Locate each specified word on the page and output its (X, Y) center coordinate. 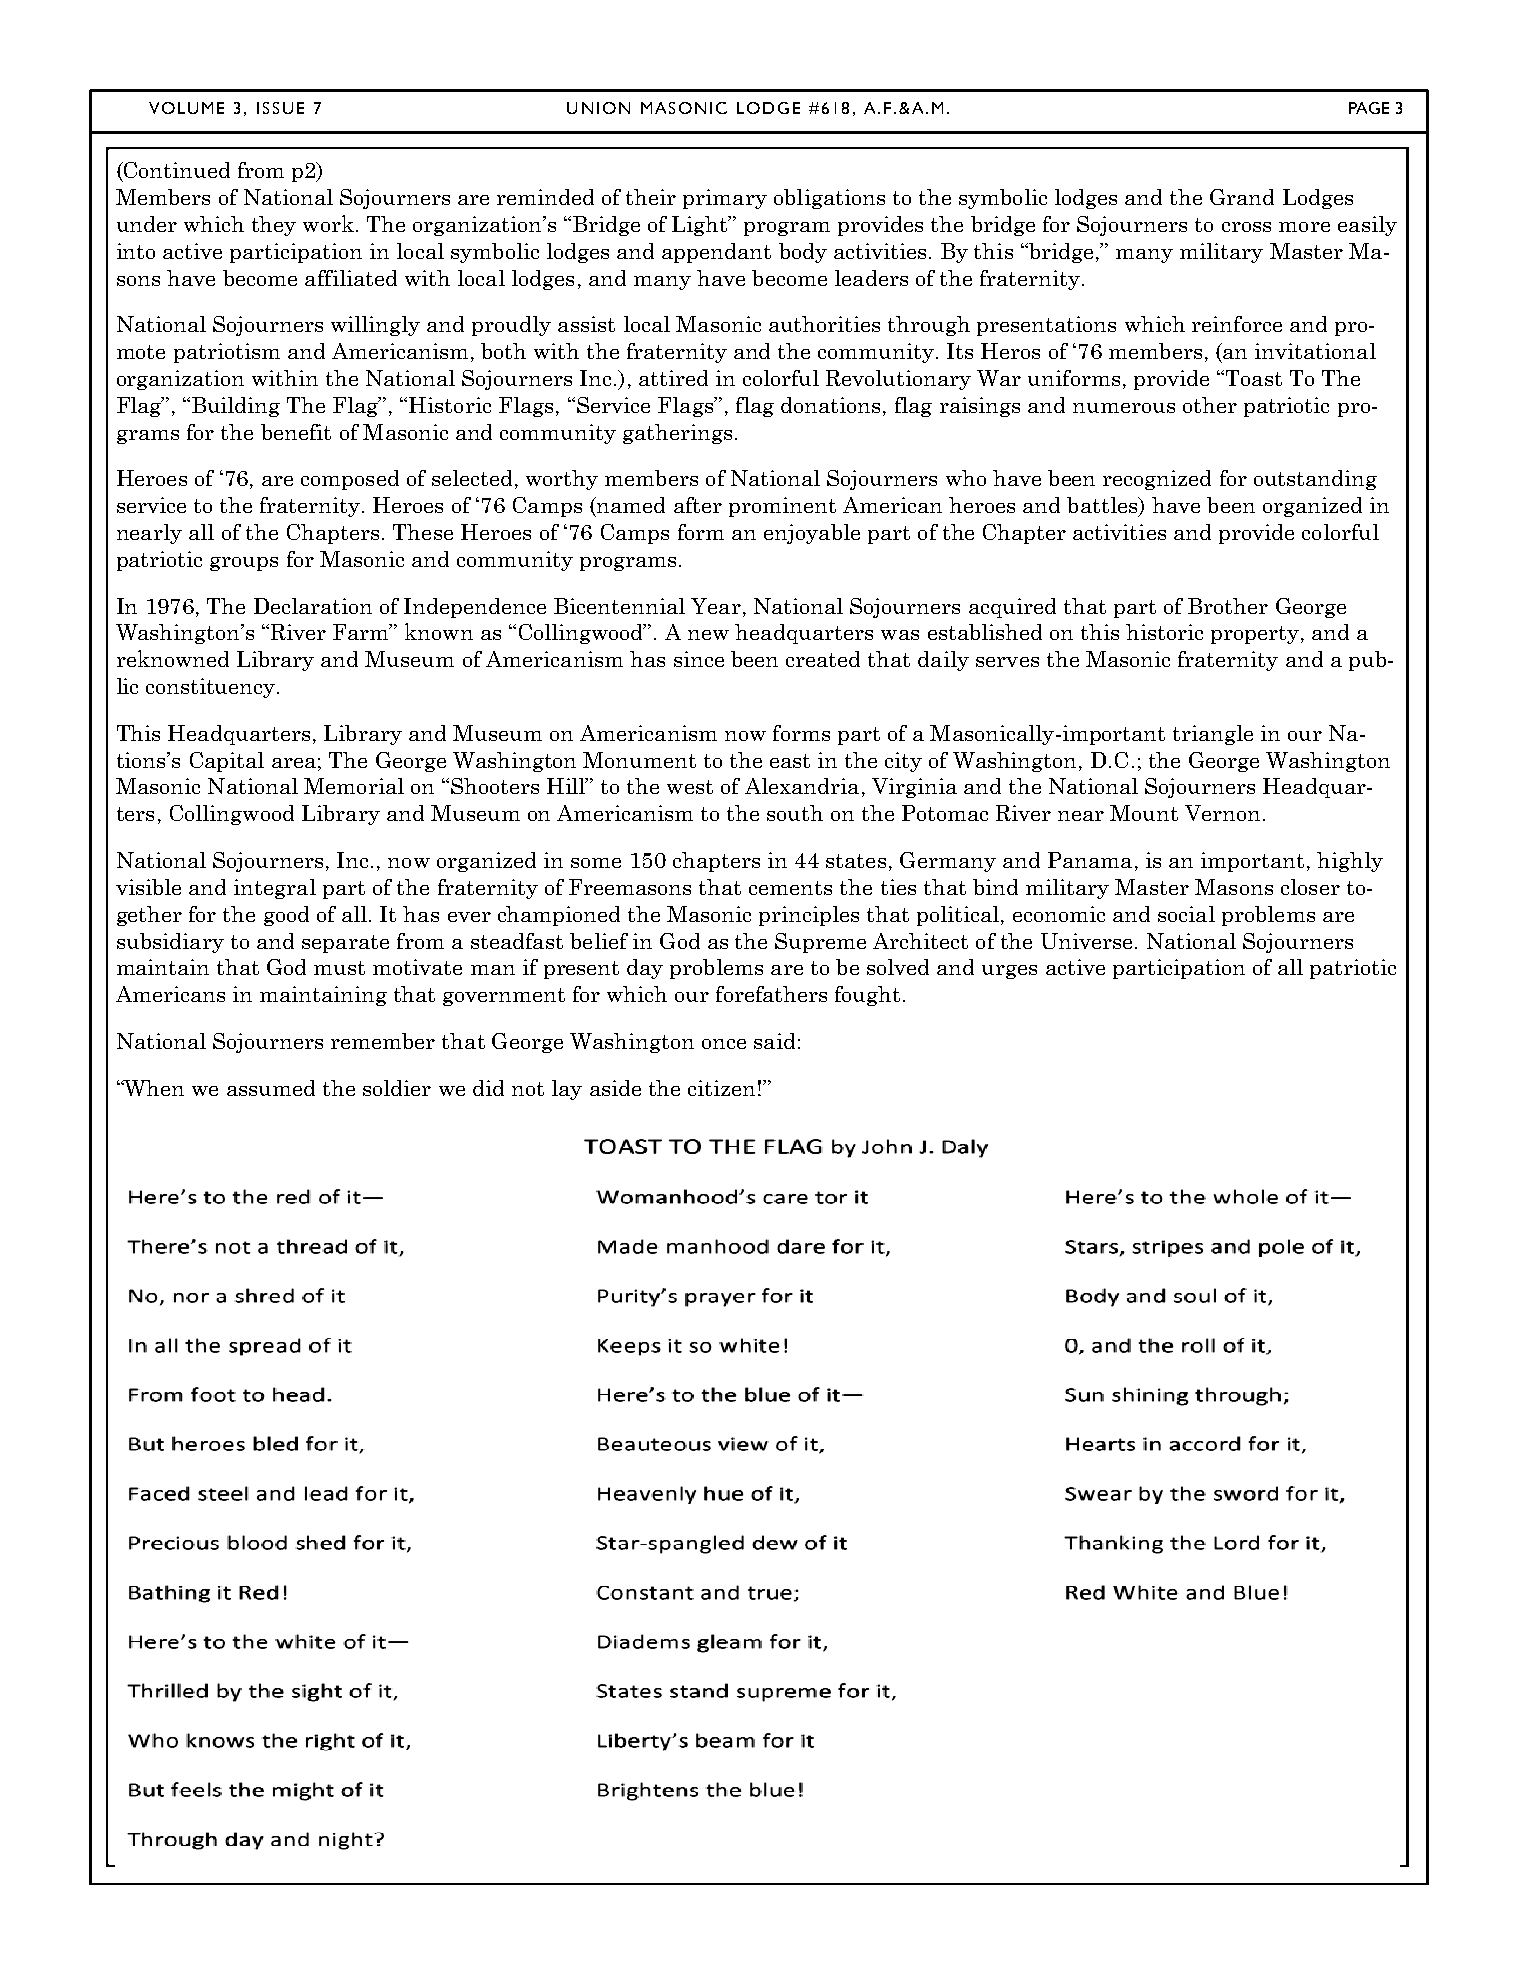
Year (716, 606)
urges (1009, 972)
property (1255, 635)
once (724, 1044)
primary (725, 199)
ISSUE (280, 108)
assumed (271, 1088)
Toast (1252, 378)
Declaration (313, 606)
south (795, 813)
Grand (1242, 197)
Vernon (1222, 813)
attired (673, 378)
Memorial (354, 786)
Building (236, 407)
